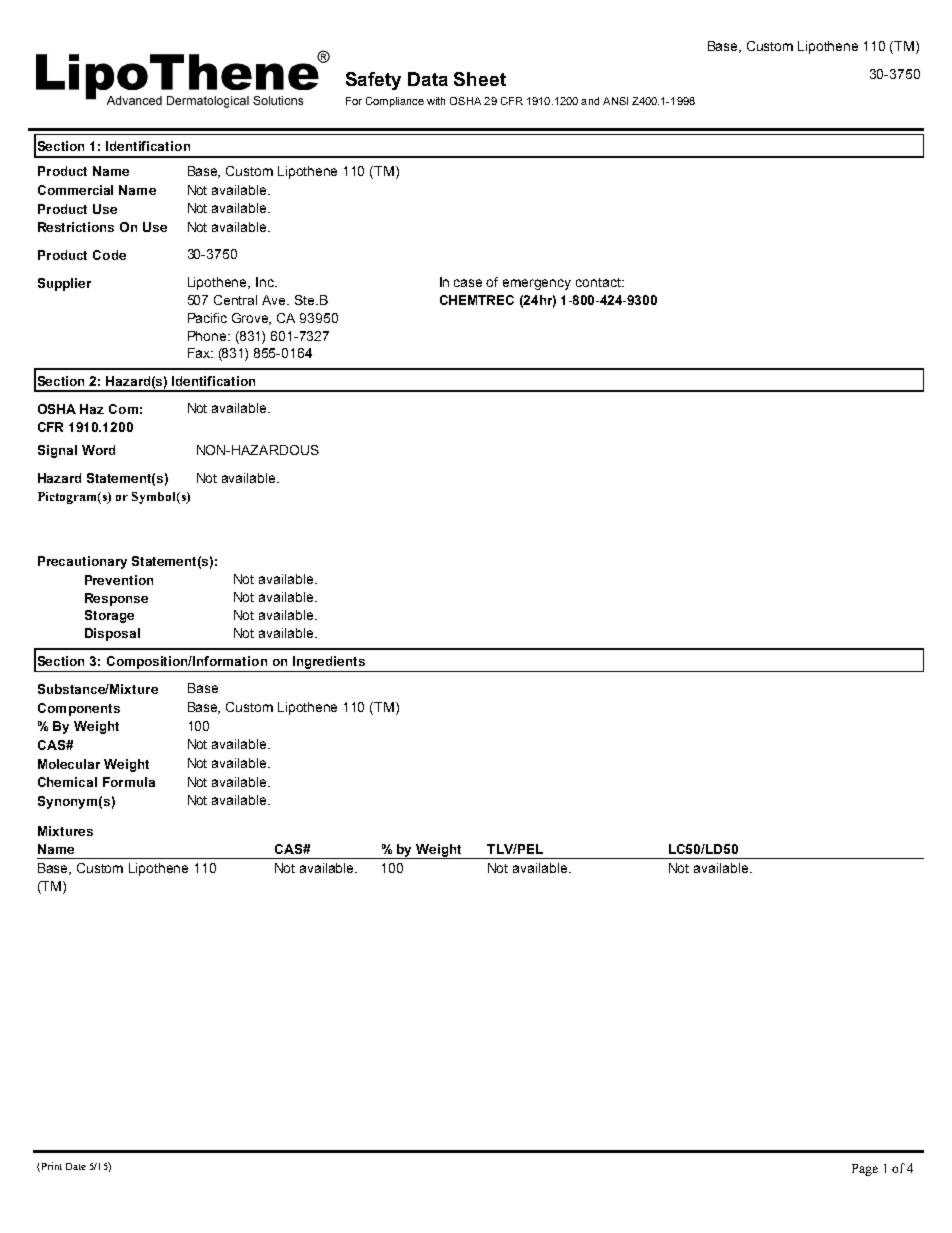 Image resolution: width=952 pixels, height=1233 pixels. What do you see at coordinates (329, 662) in the image?
I see `Ingredients` at bounding box center [329, 662].
